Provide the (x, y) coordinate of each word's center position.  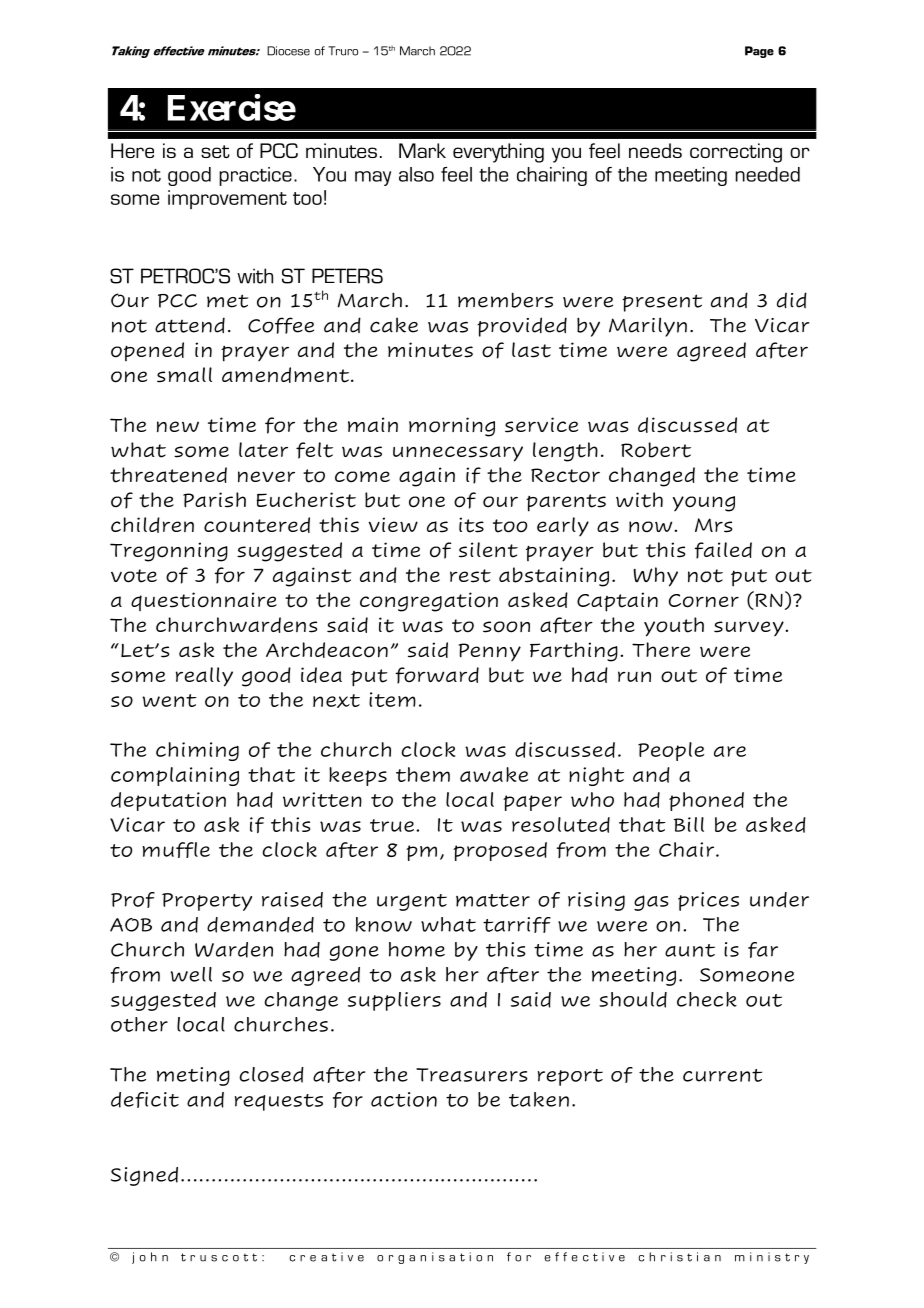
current (722, 1075)
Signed (144, 1176)
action (404, 1099)
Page (759, 52)
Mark (422, 150)
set (215, 151)
